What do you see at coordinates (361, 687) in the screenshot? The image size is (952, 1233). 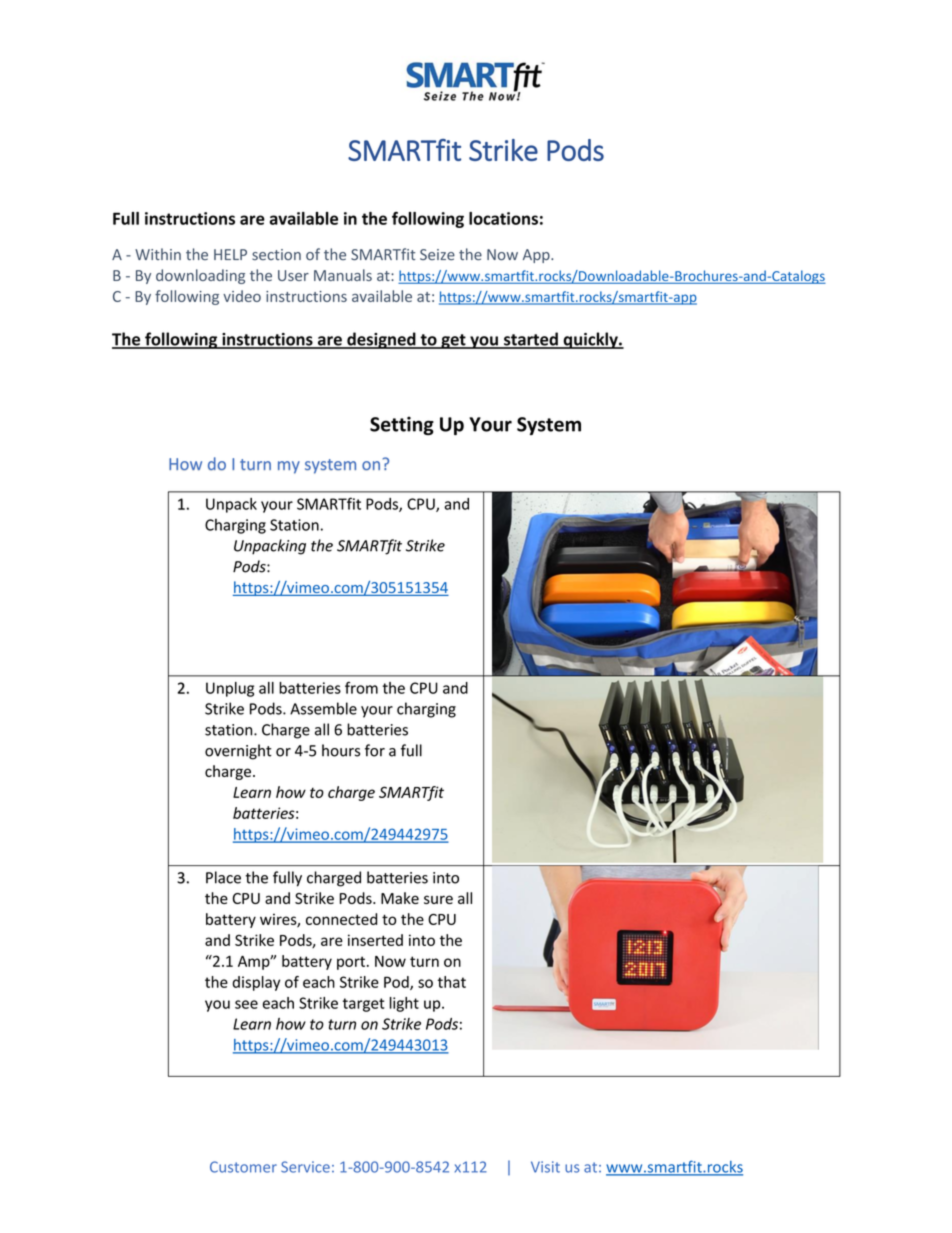 I see `from` at bounding box center [361, 687].
